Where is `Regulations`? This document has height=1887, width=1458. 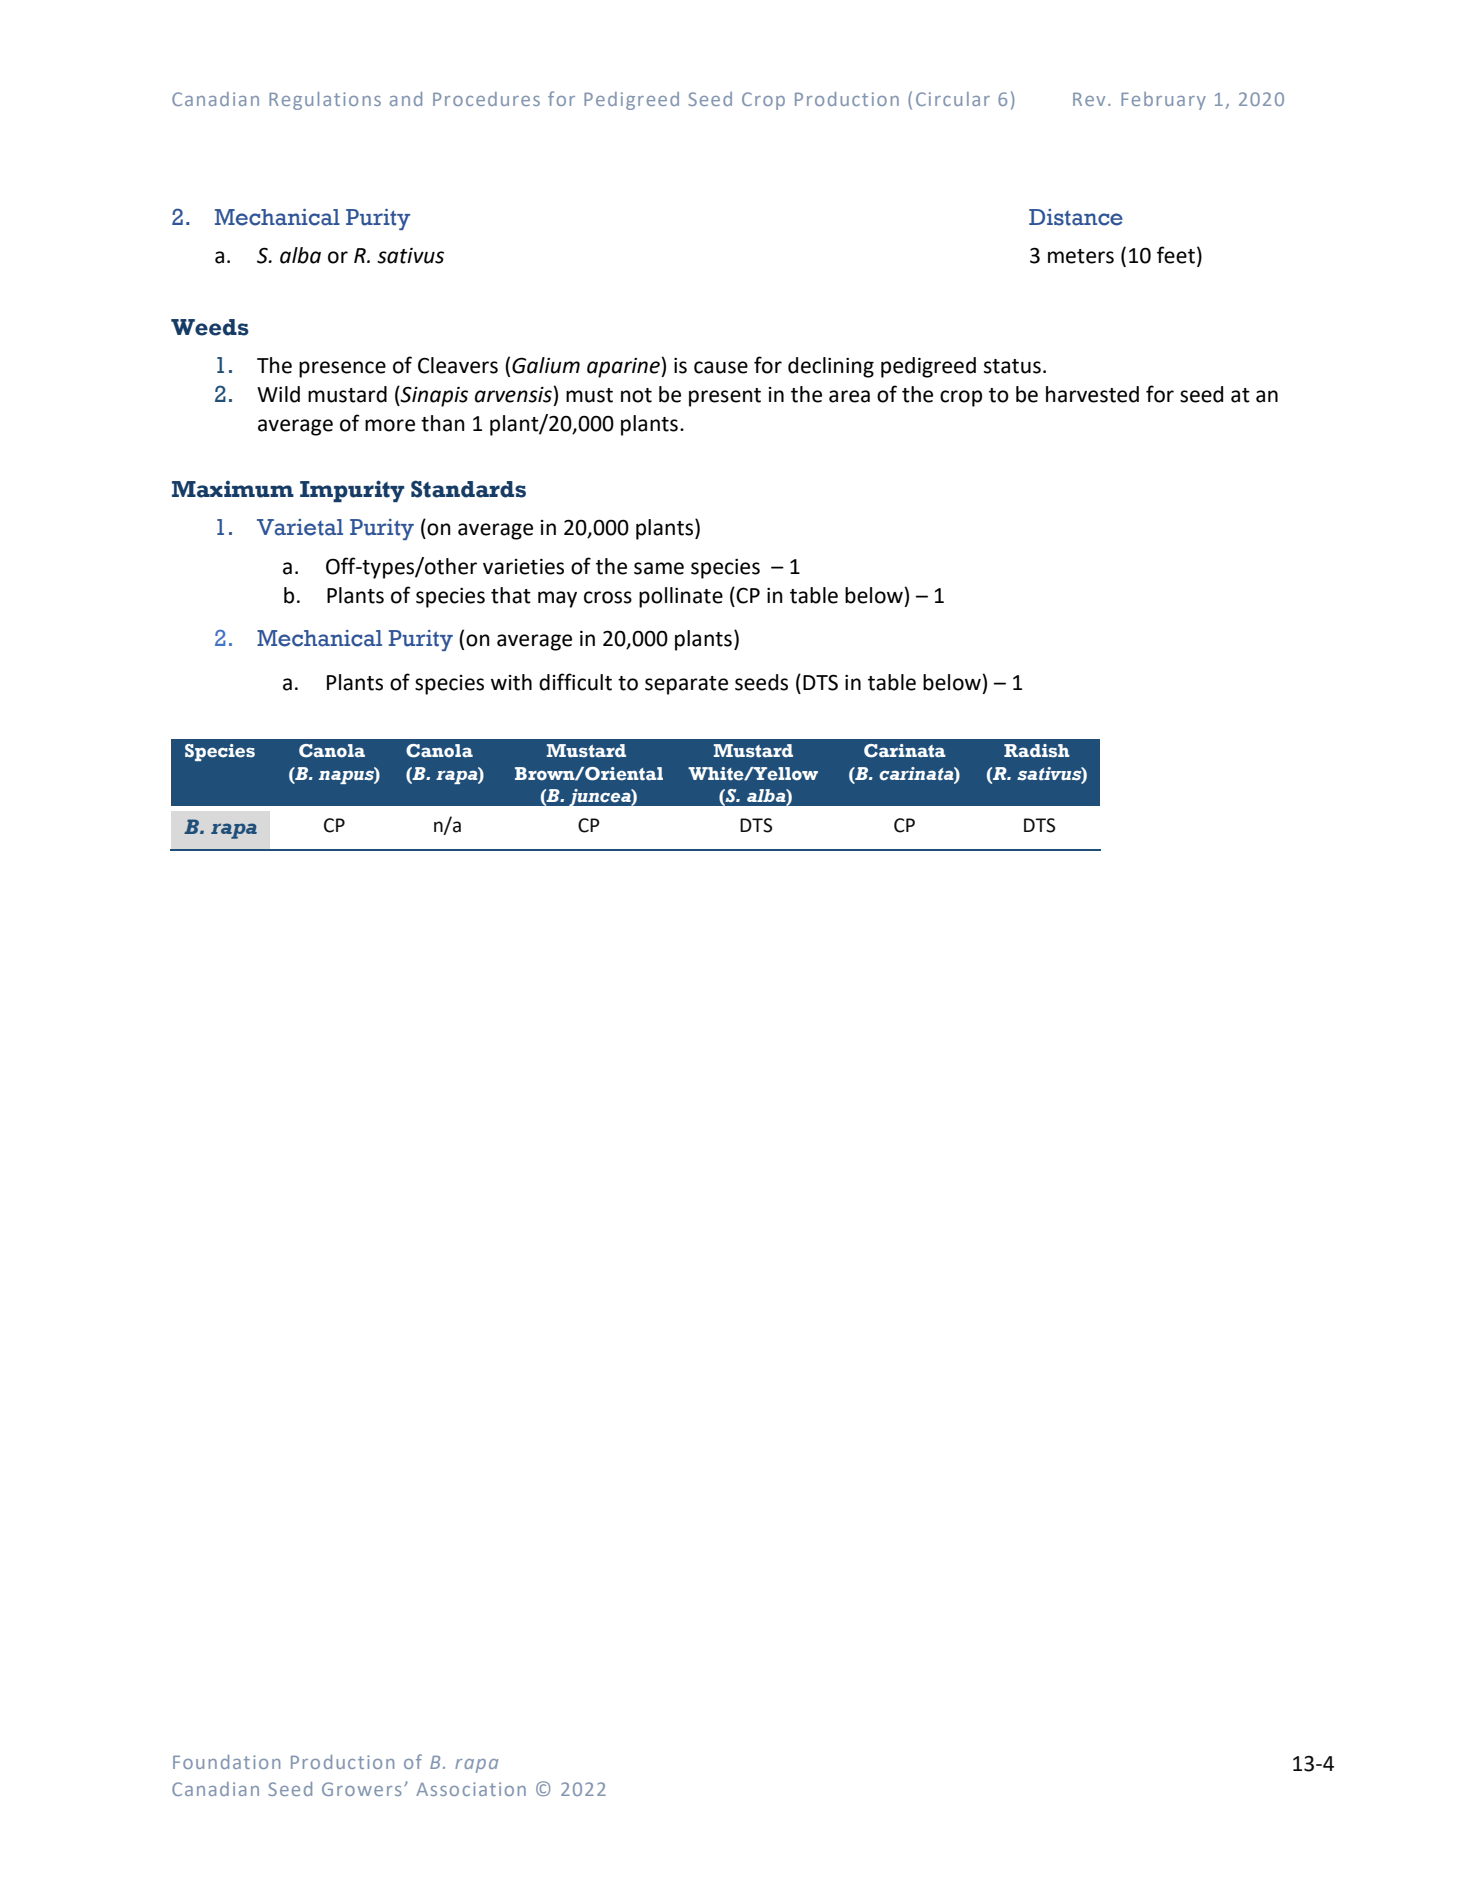 Regulations is located at coordinates (325, 101).
